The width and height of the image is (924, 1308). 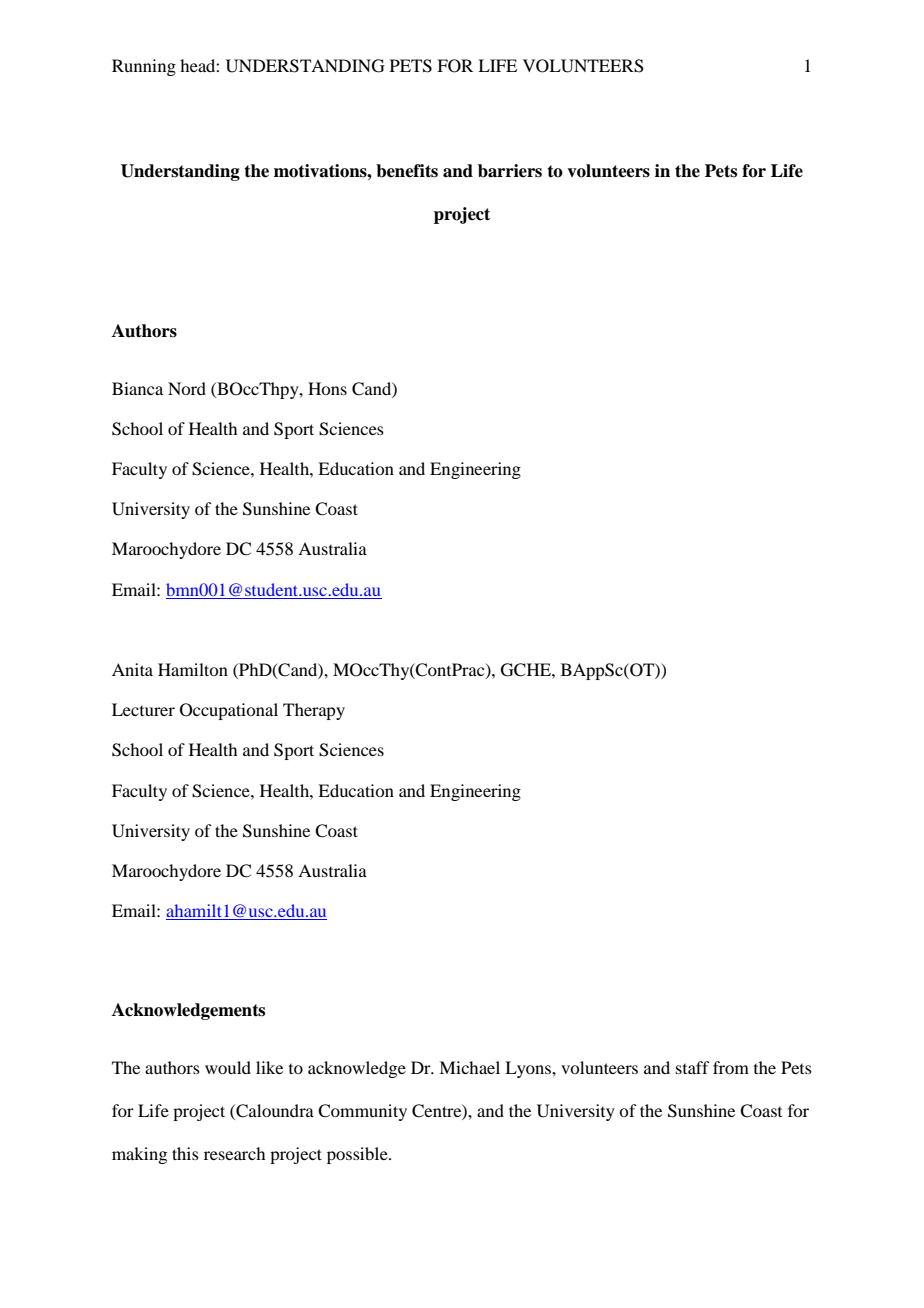 What do you see at coordinates (187, 388) in the image?
I see `Nord` at bounding box center [187, 388].
